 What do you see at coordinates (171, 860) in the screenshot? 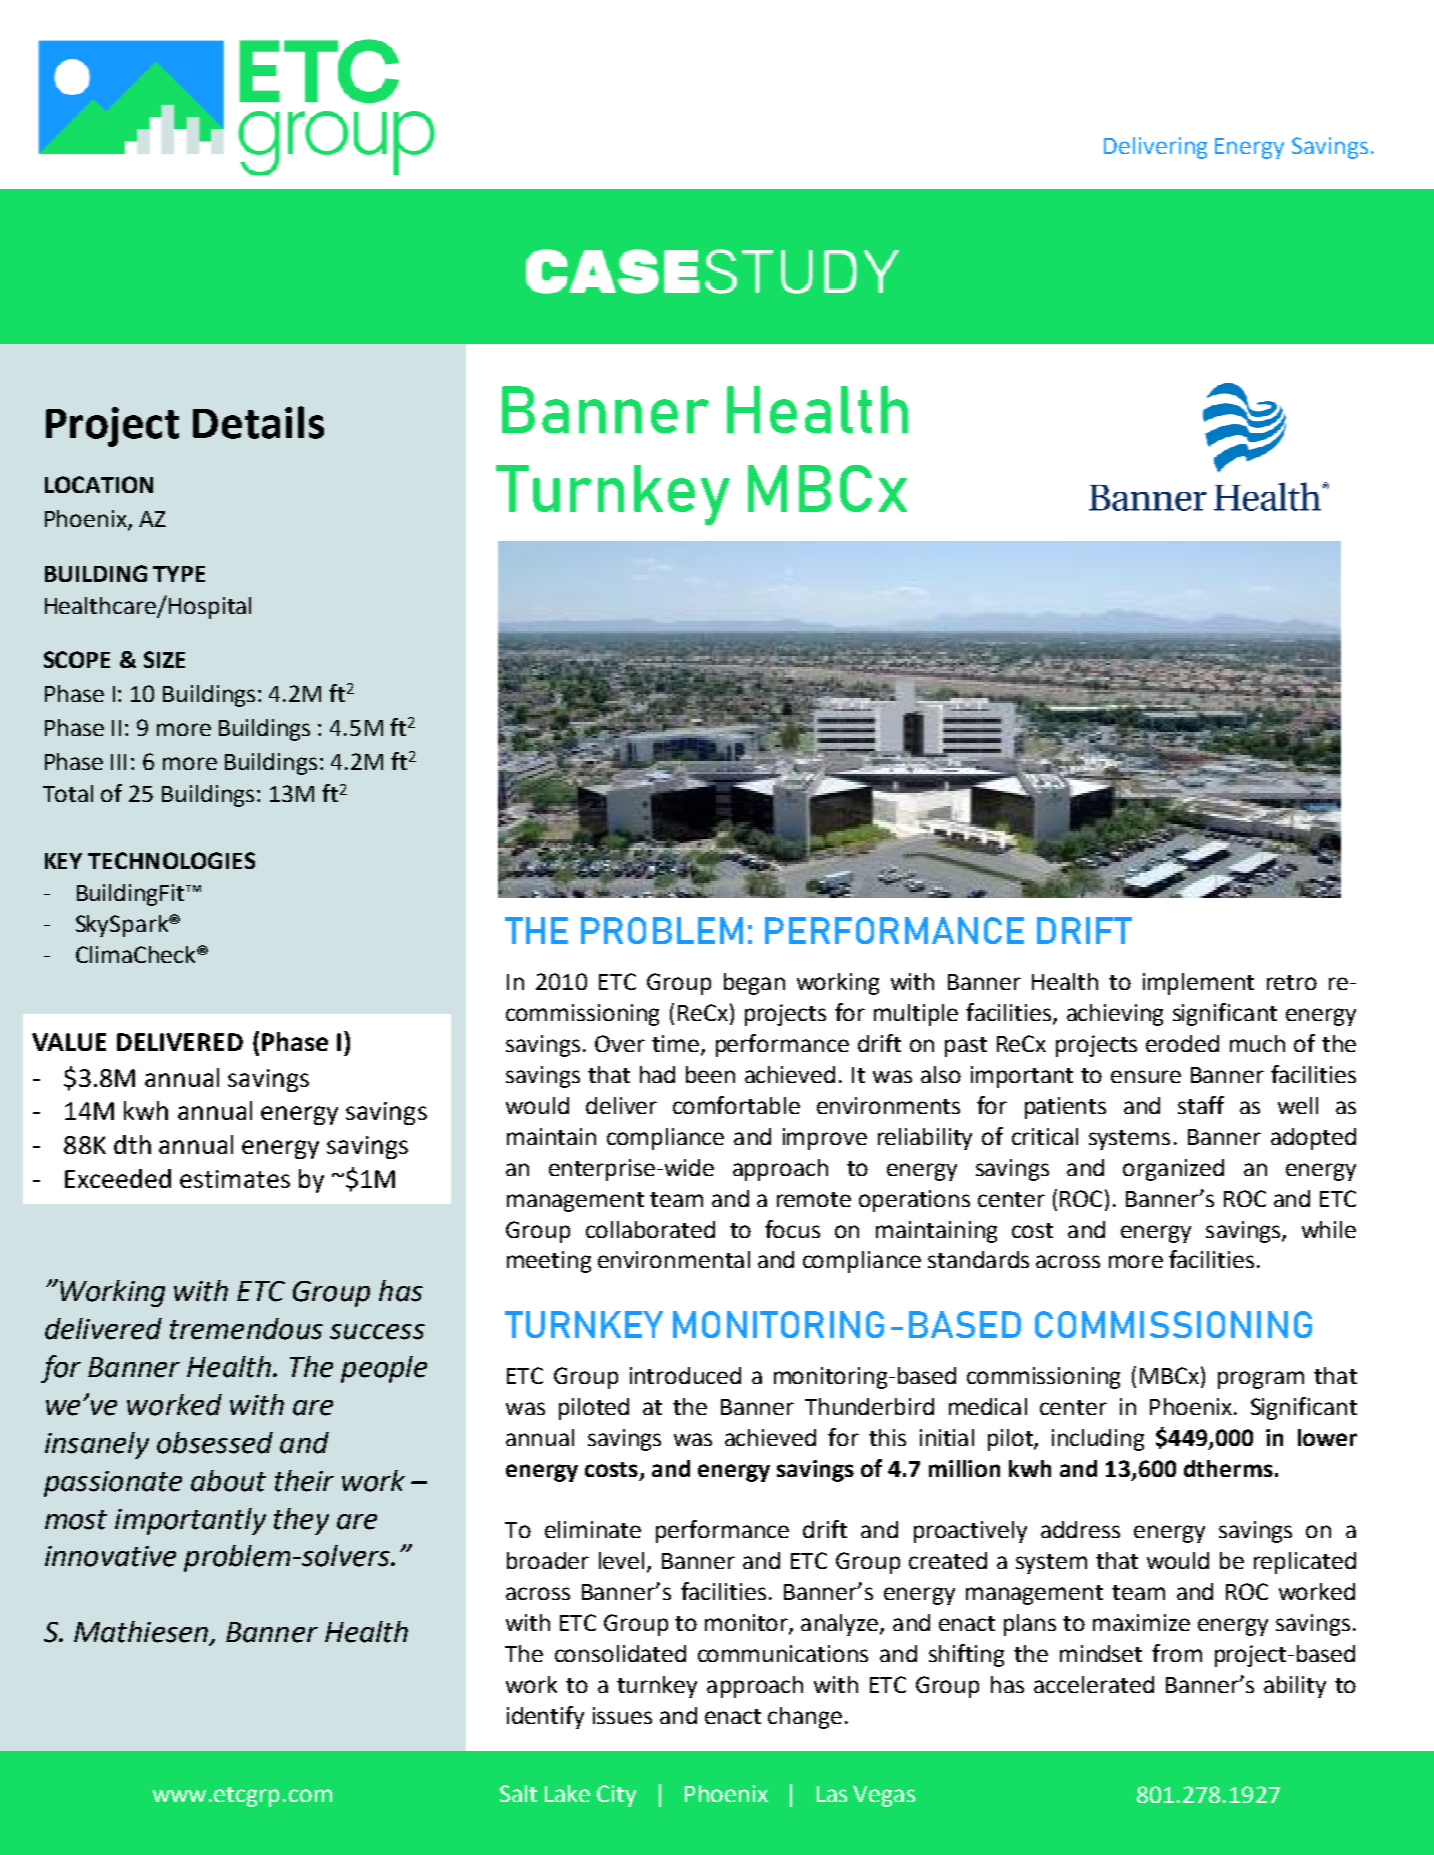
I see `TECHNOLOGIES` at bounding box center [171, 860].
